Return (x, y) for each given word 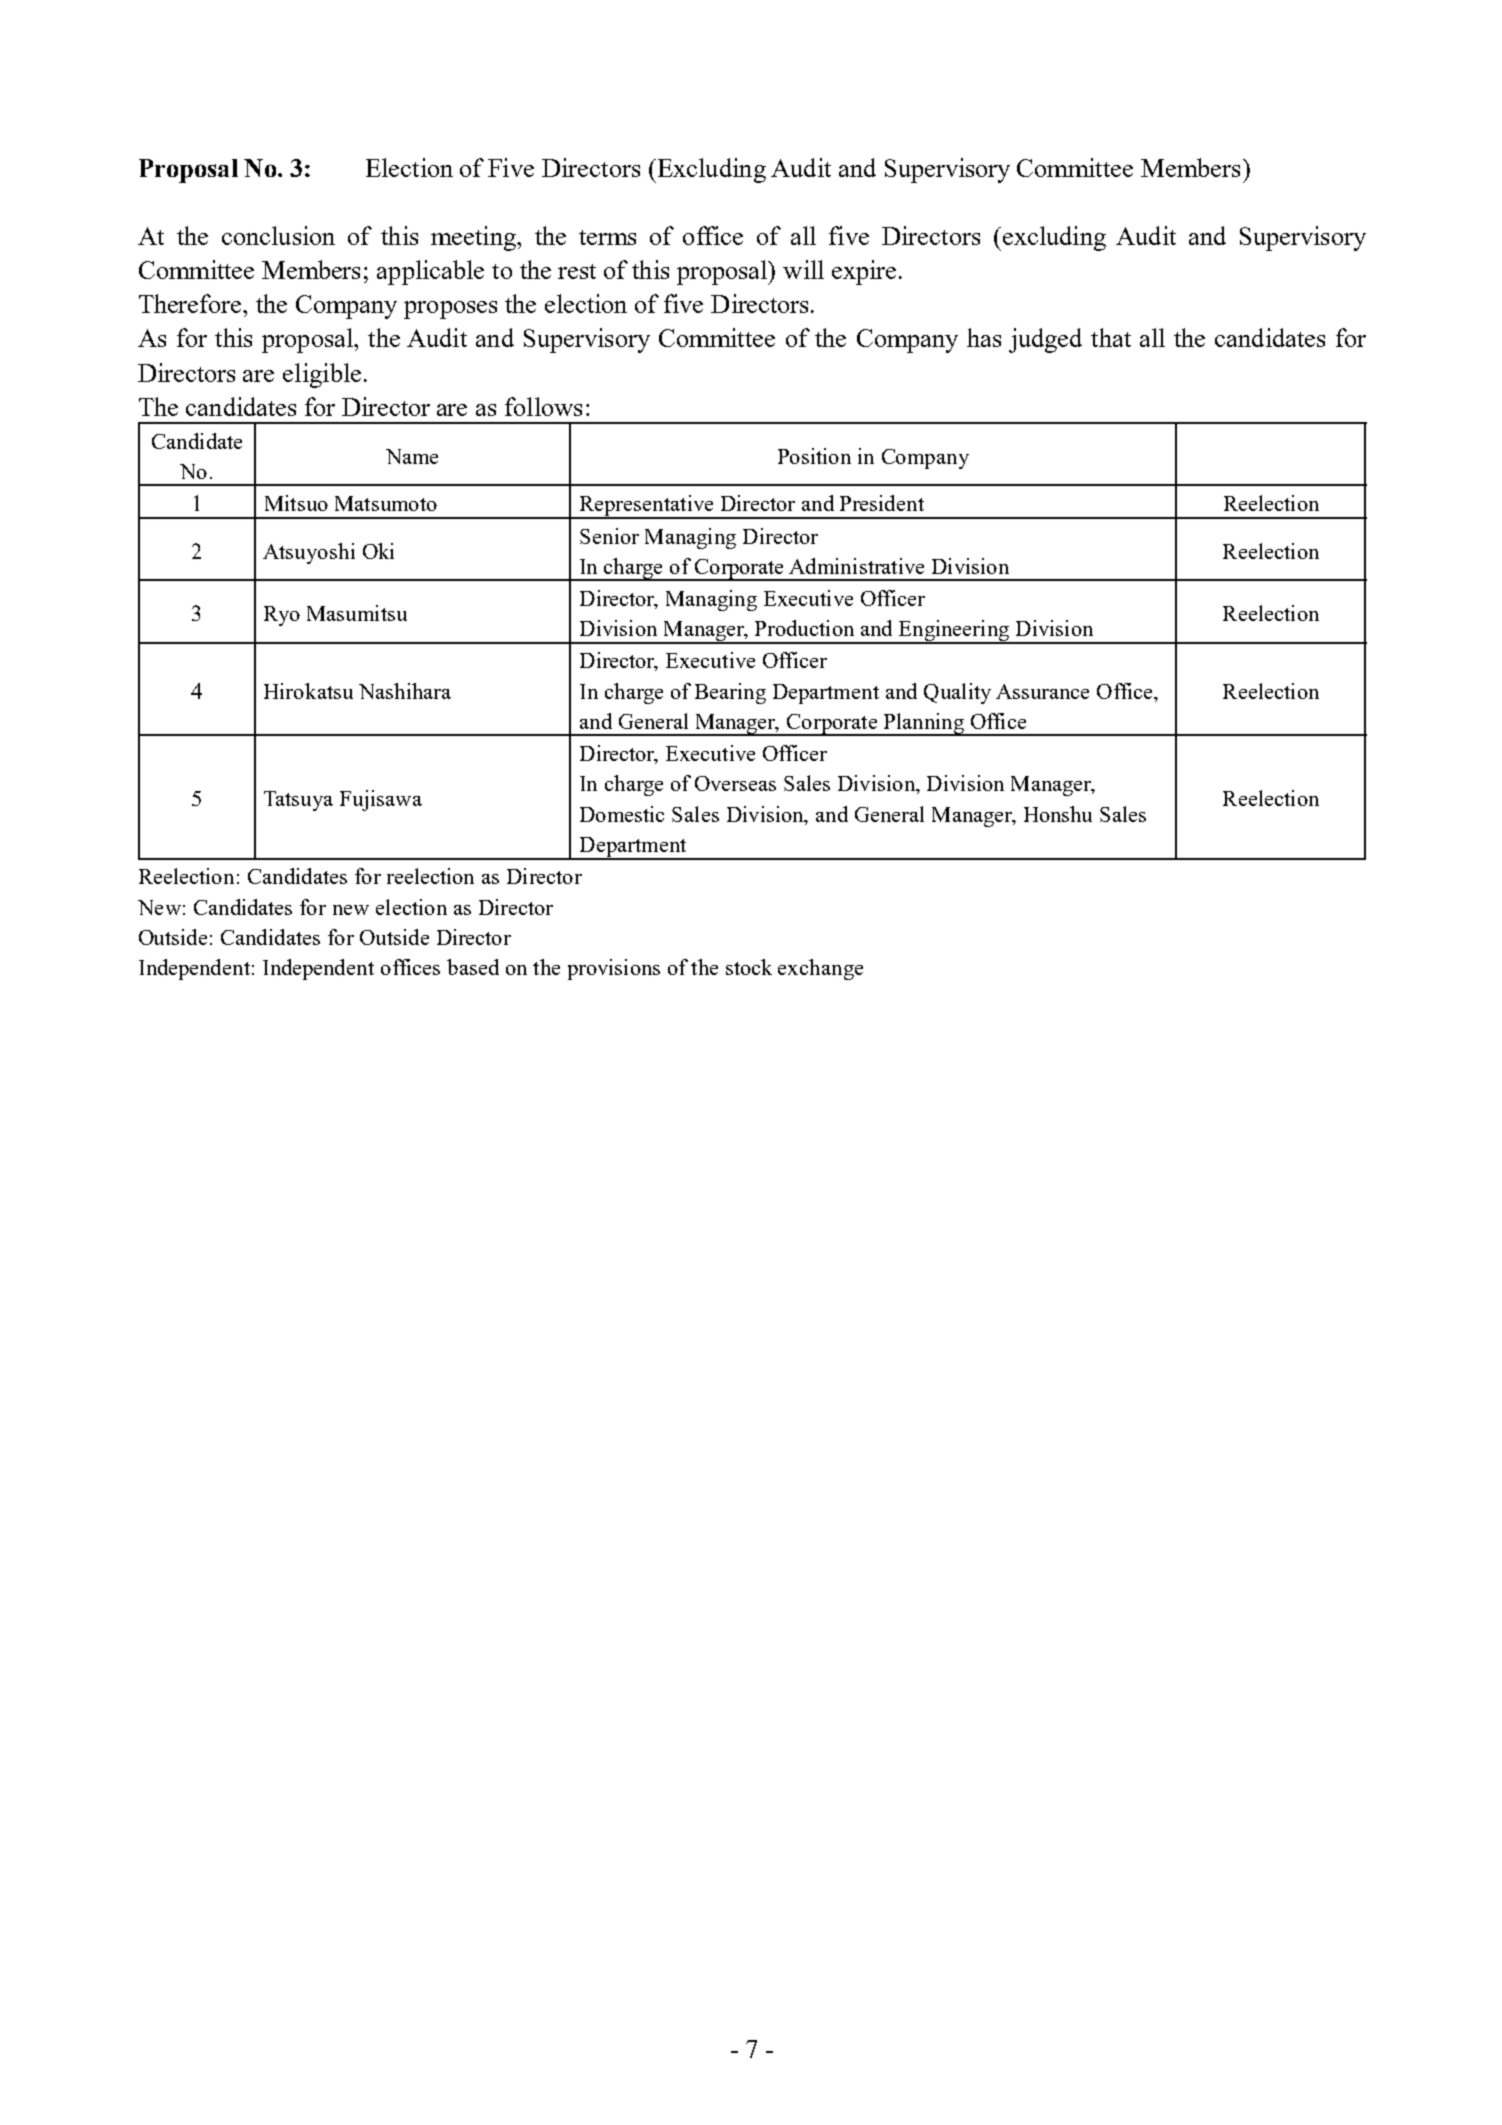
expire (864, 272)
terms (607, 237)
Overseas (735, 783)
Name (412, 456)
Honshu (1058, 814)
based (473, 967)
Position (814, 456)
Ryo (282, 616)
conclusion (278, 235)
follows (543, 406)
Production (804, 628)
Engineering (954, 632)
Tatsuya (298, 801)
